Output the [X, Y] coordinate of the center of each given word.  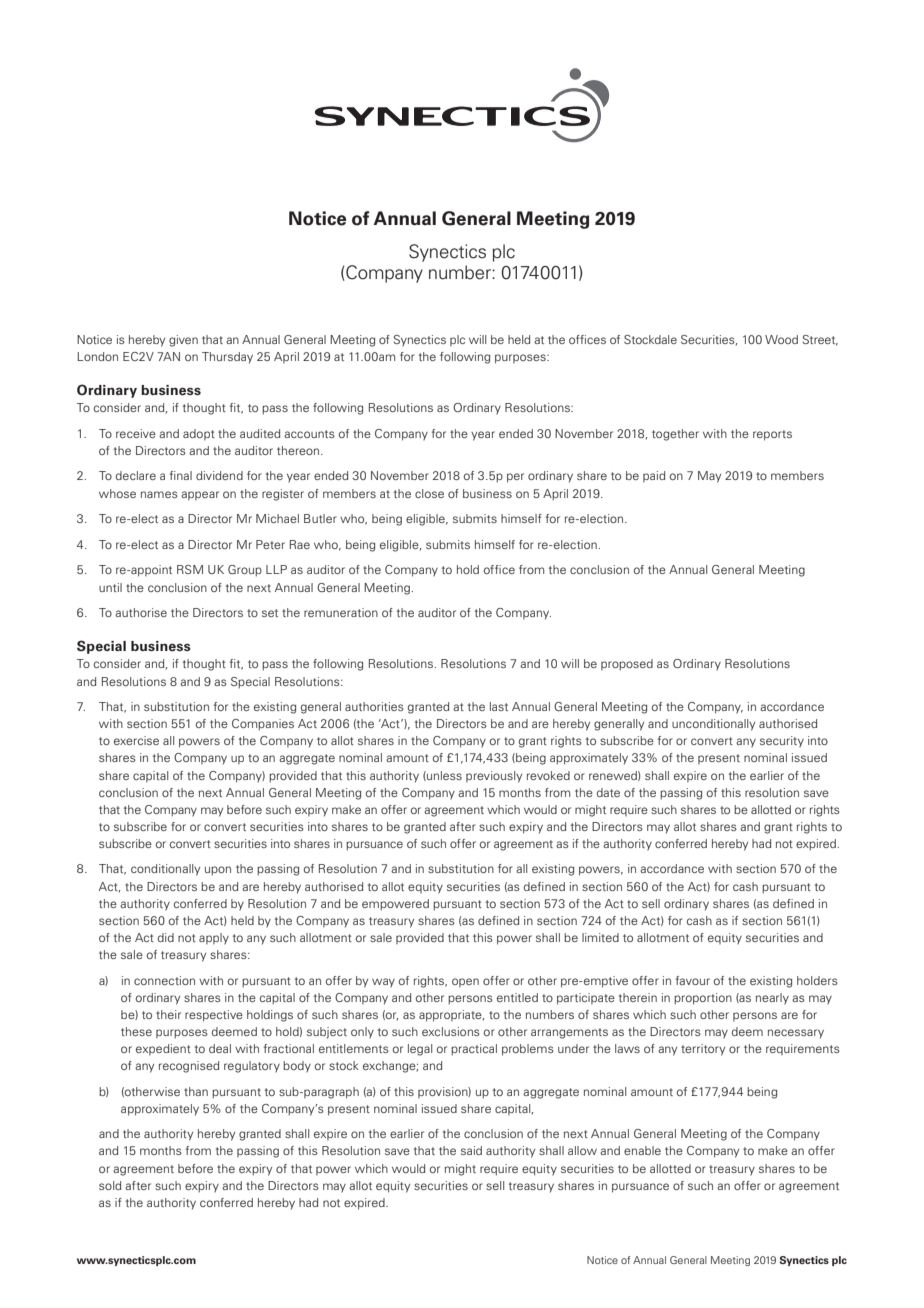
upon [218, 871]
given [183, 341]
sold [110, 1185]
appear [200, 495]
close [429, 493]
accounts [309, 434]
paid [654, 476]
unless [443, 776]
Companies [263, 725]
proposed [627, 665]
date [608, 792]
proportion [703, 999]
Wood [781, 339]
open [465, 982]
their [168, 1014]
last [499, 706]
